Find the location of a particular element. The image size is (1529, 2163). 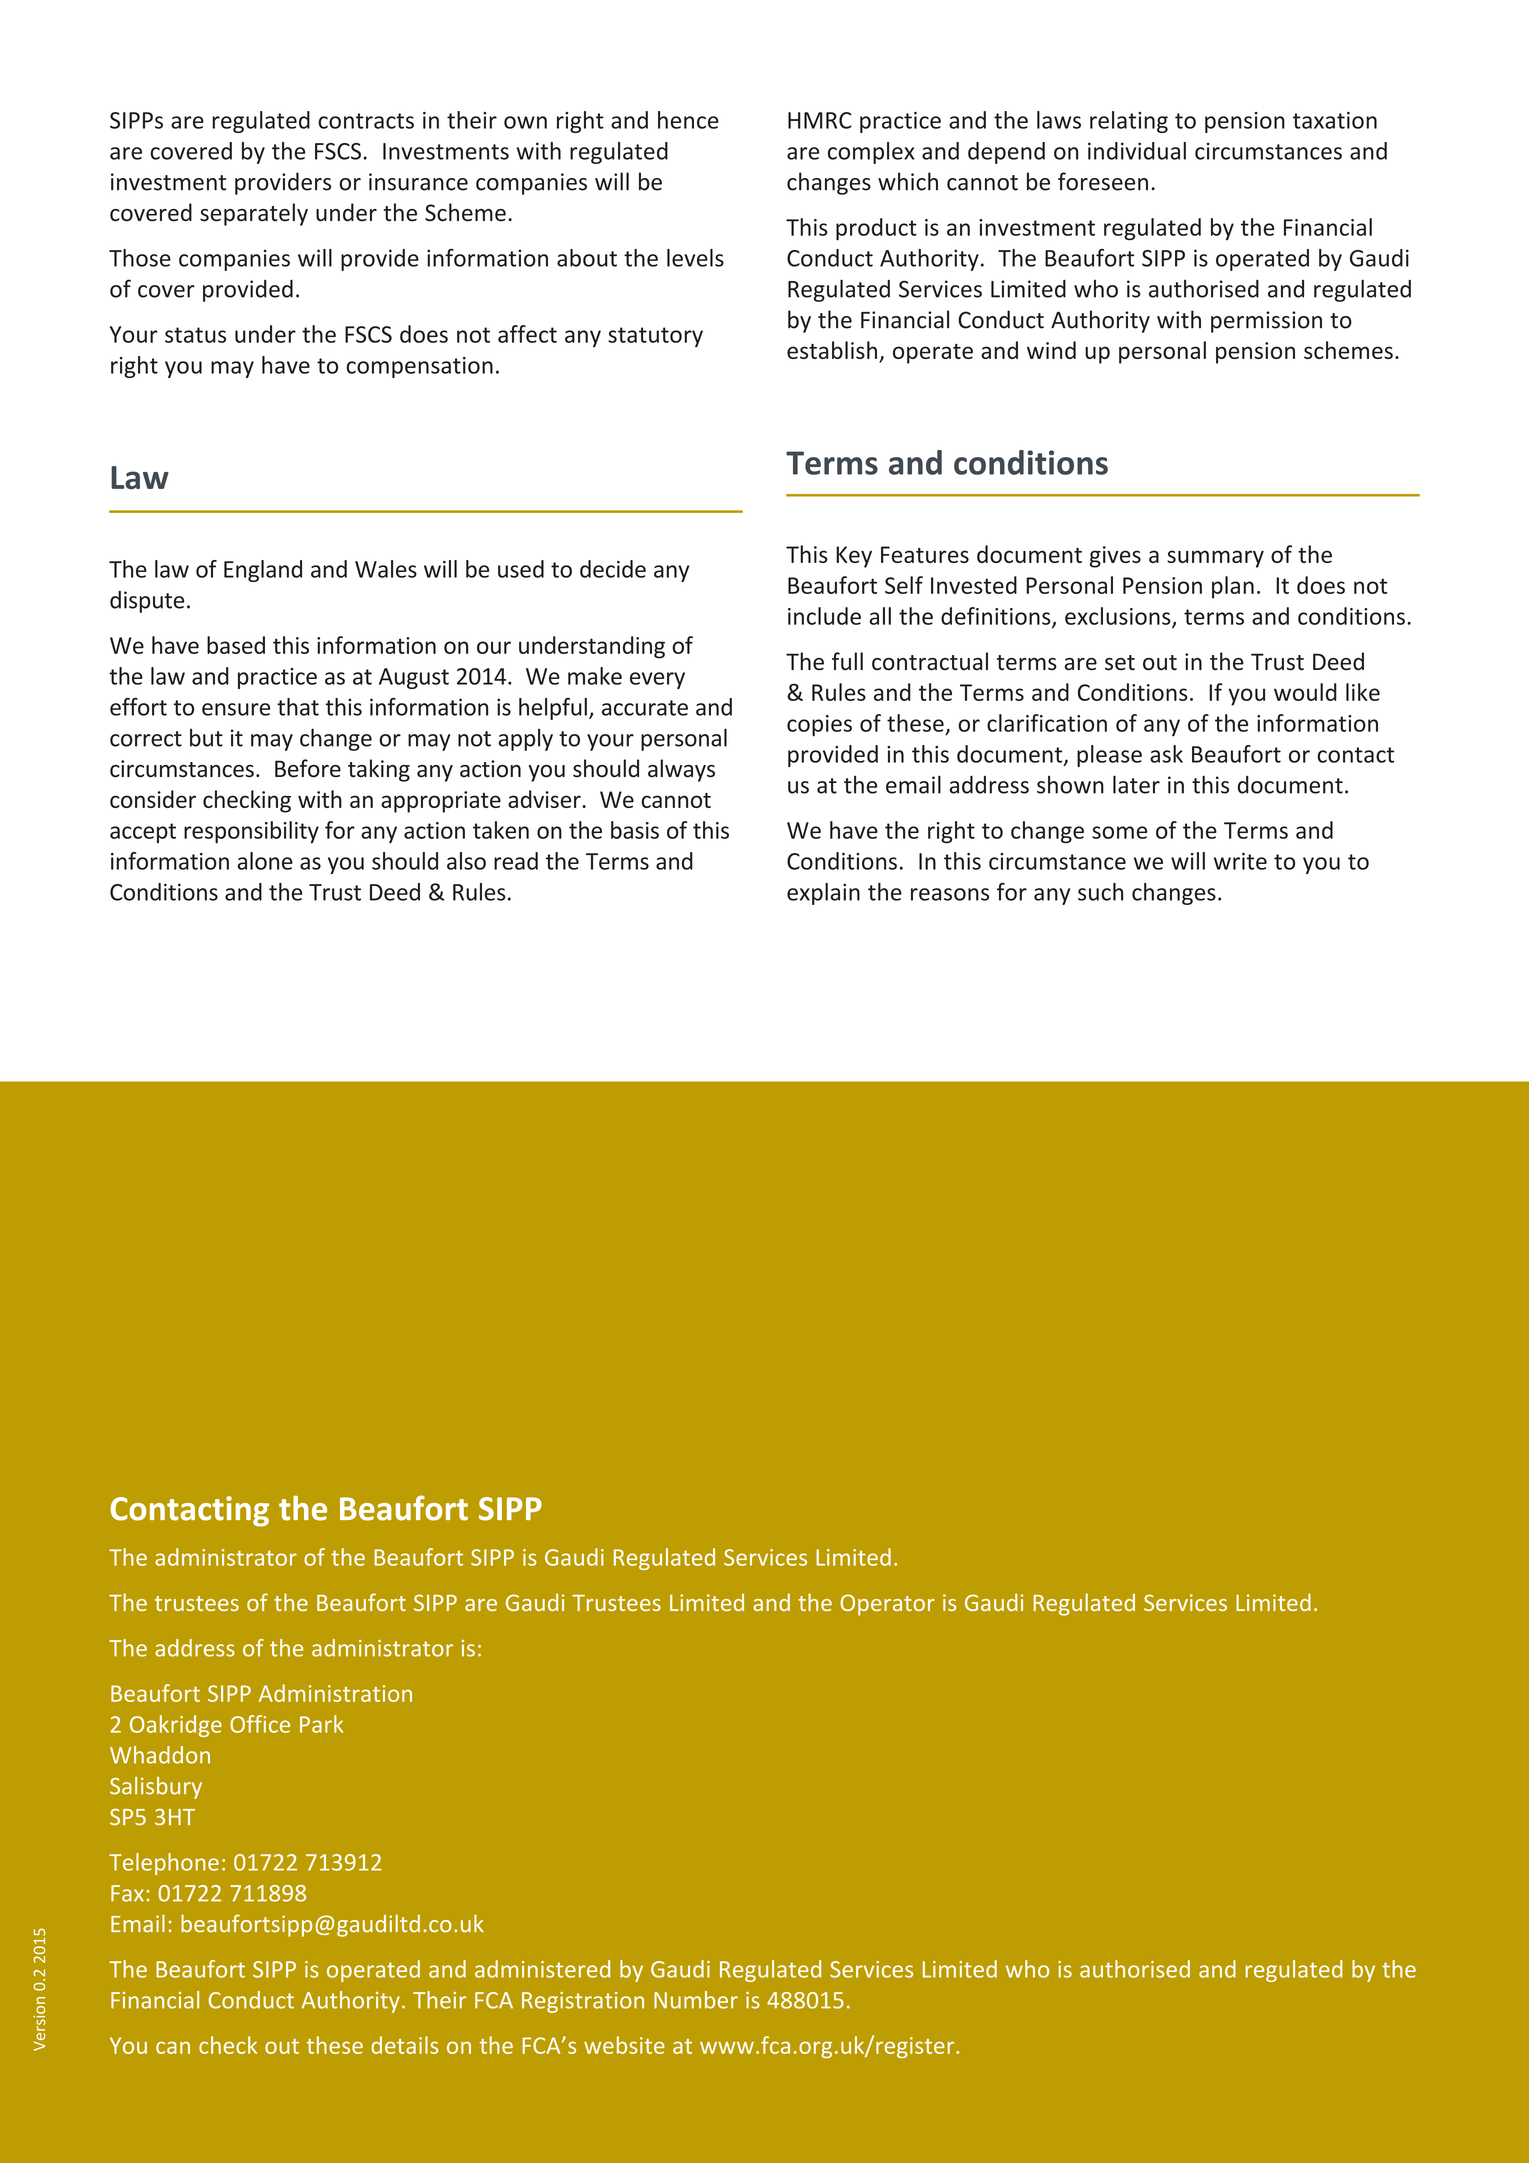

separately is located at coordinates (254, 214).
